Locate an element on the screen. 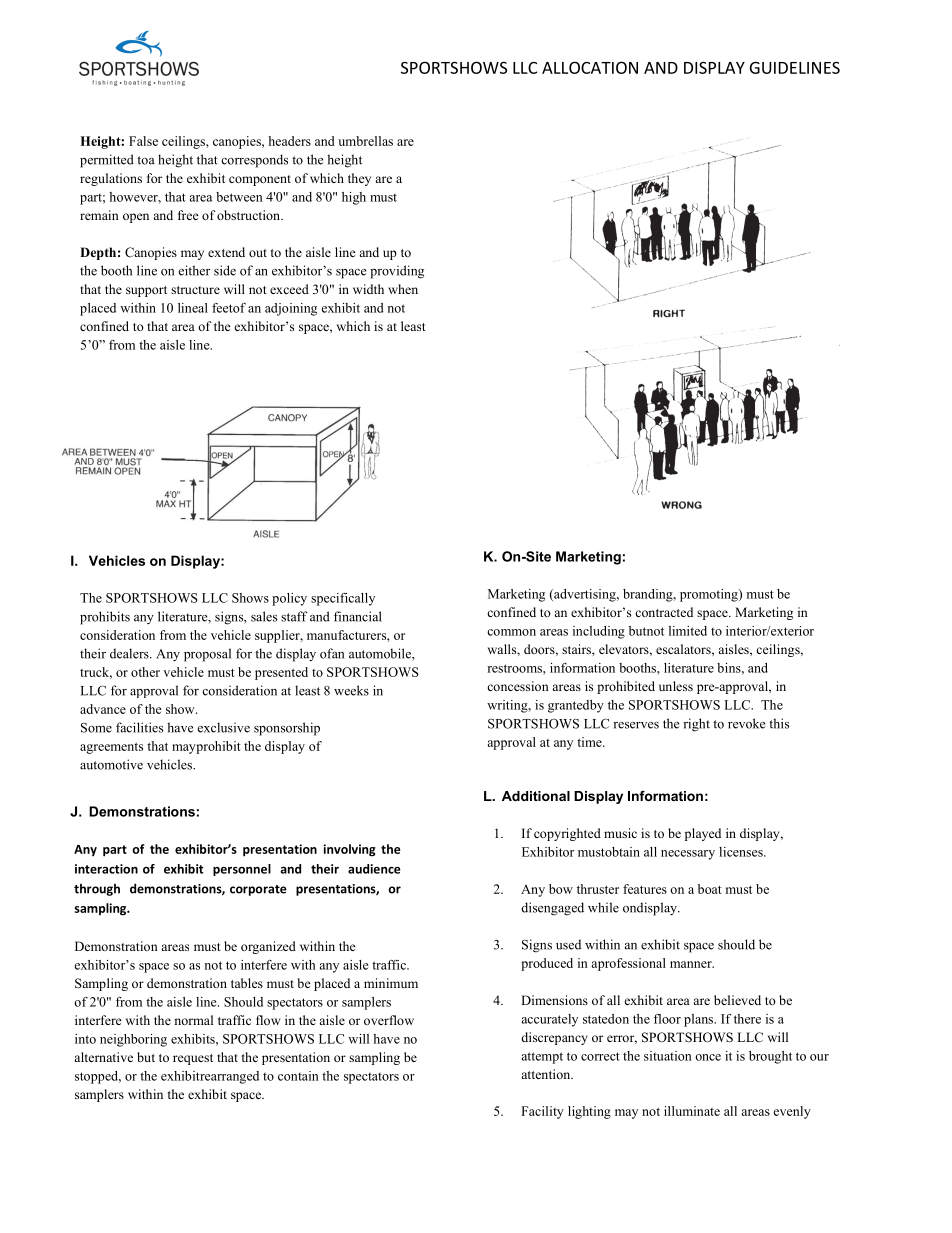 This screenshot has height=1233, width=952. when is located at coordinates (403, 289).
